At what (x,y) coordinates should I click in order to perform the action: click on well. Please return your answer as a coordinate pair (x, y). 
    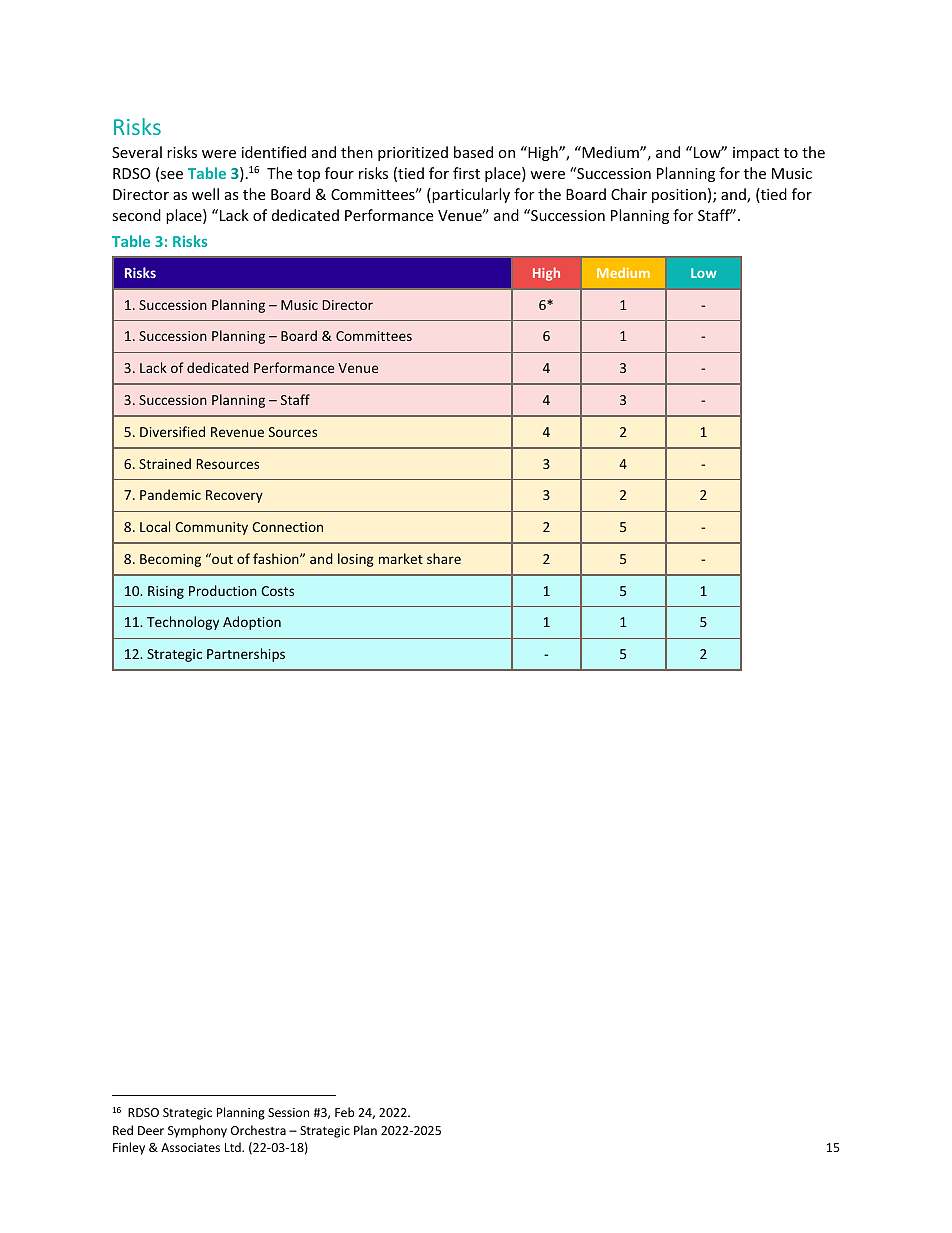
    Looking at the image, I should click on (205, 194).
